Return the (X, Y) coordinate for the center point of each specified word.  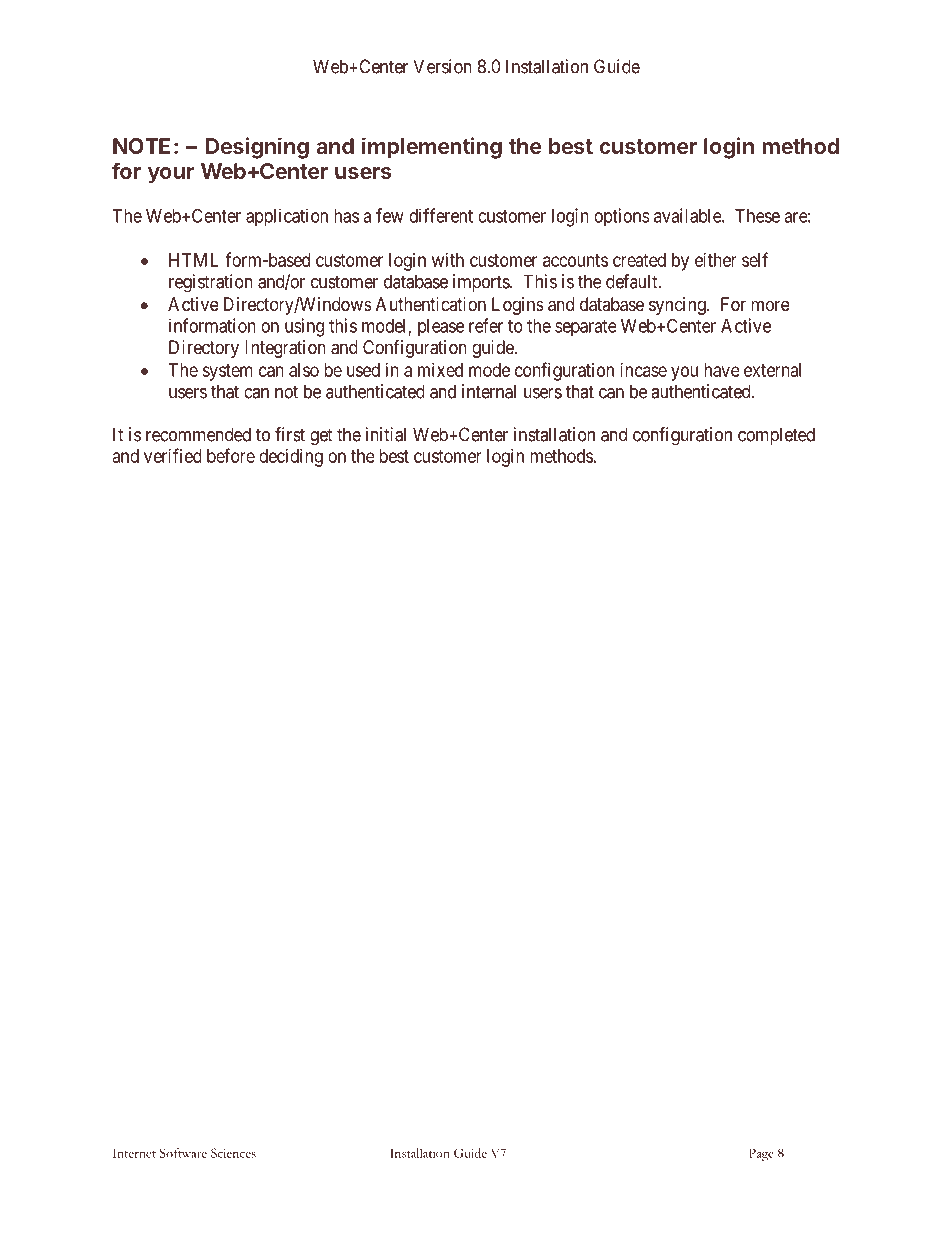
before (231, 455)
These (757, 216)
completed (776, 436)
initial (386, 434)
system (227, 372)
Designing (257, 148)
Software (183, 1153)
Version (442, 66)
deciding (291, 458)
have (722, 370)
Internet (134, 1153)
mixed (440, 370)
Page (761, 1155)
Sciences (233, 1153)
